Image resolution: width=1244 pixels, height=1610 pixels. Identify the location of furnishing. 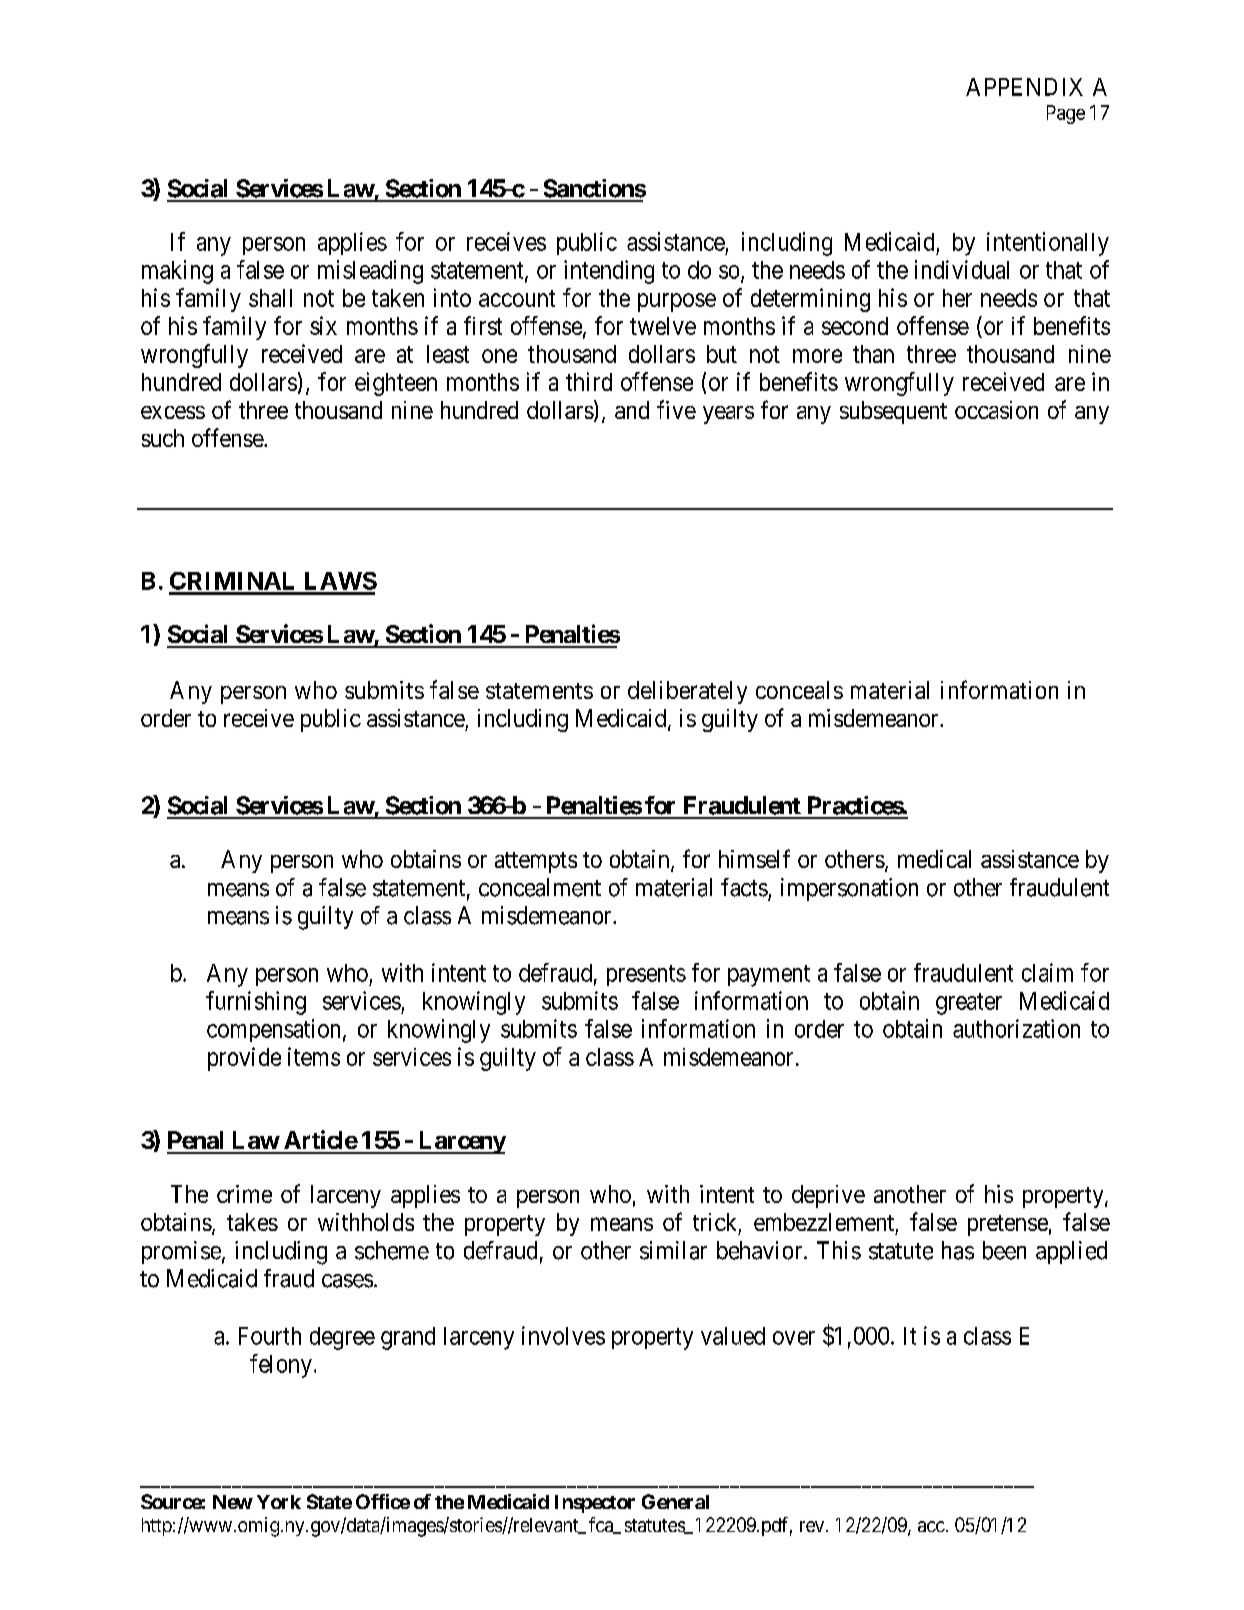
(256, 1003).
